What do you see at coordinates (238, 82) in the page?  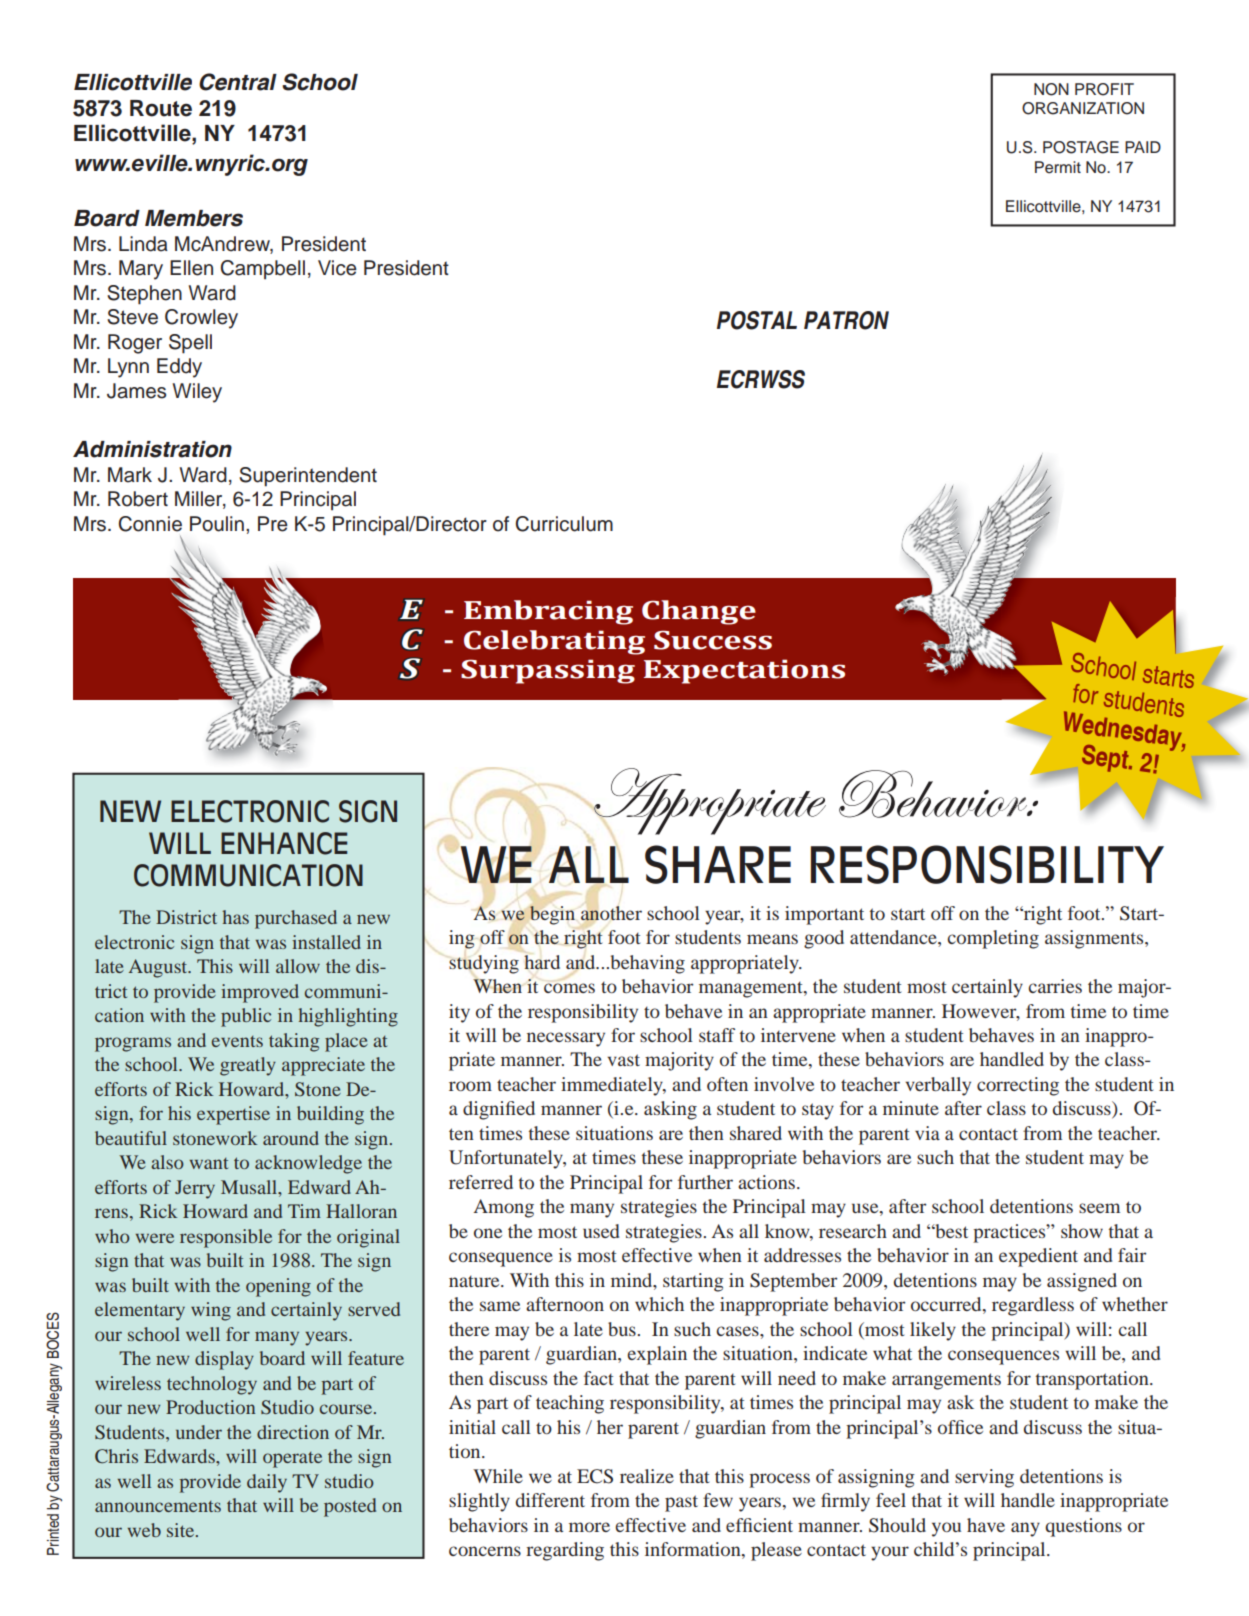 I see `Central` at bounding box center [238, 82].
